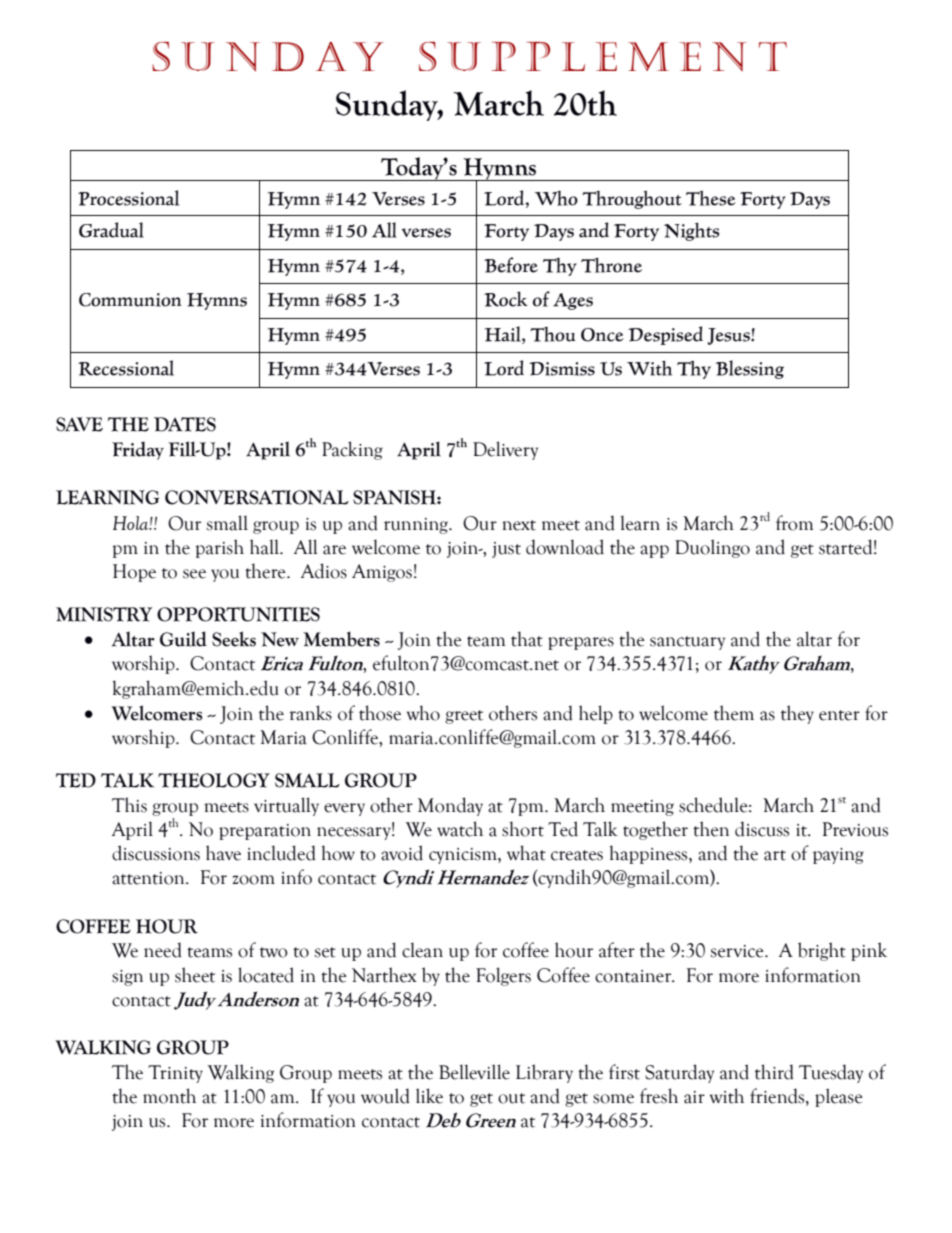 The width and height of the screenshot is (952, 1233). What do you see at coordinates (111, 230) in the screenshot?
I see `Gradual` at bounding box center [111, 230].
